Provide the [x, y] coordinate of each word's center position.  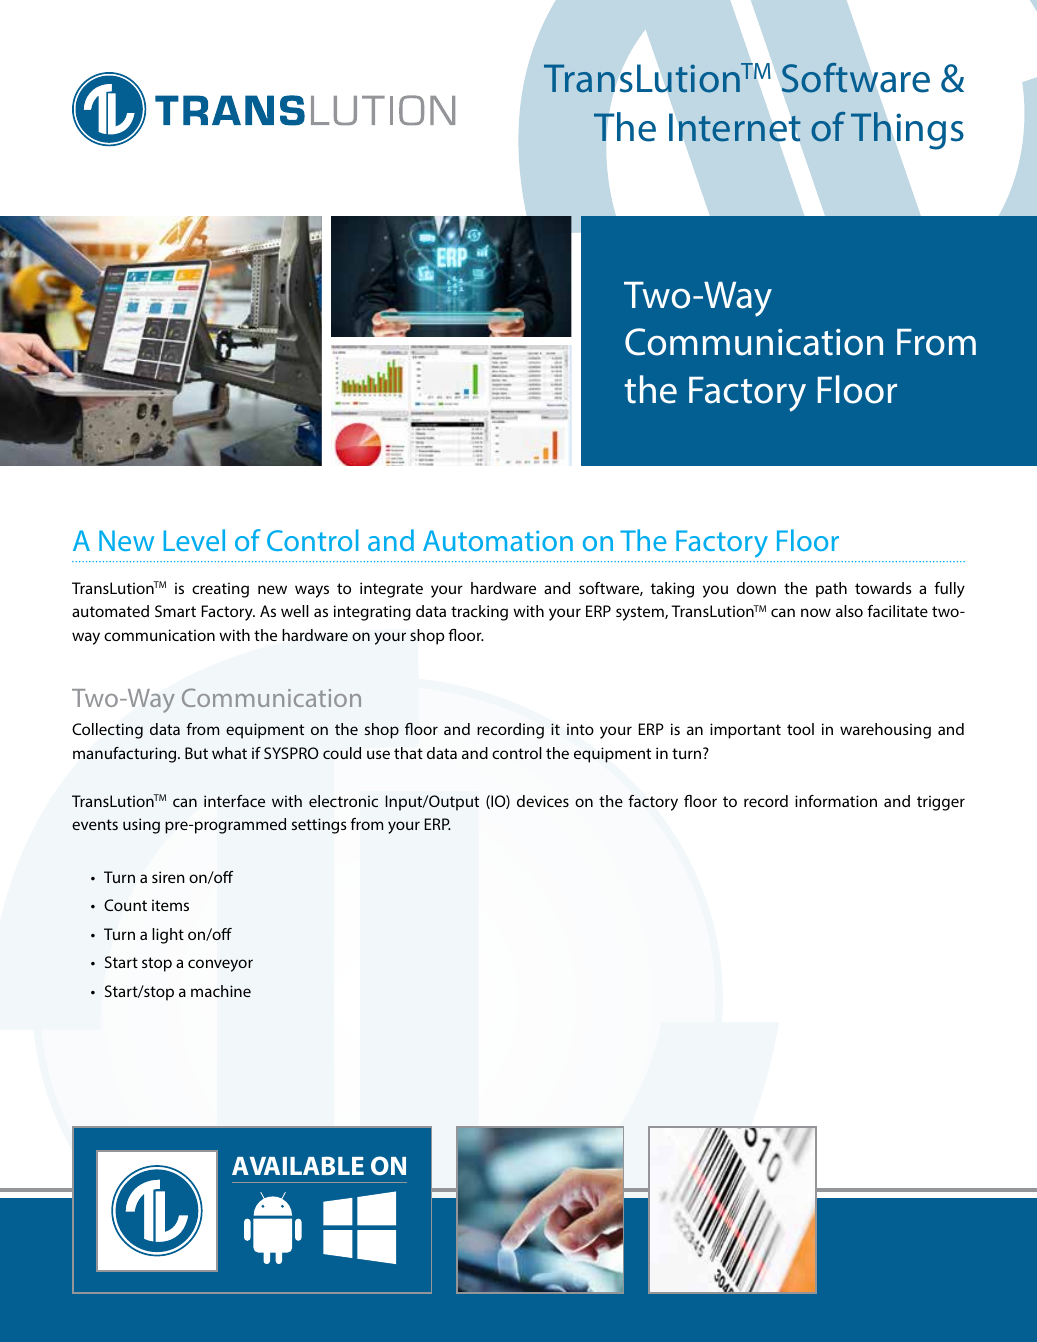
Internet [735, 128]
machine [221, 991]
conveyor [220, 965]
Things [907, 131]
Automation [498, 540]
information [836, 801]
